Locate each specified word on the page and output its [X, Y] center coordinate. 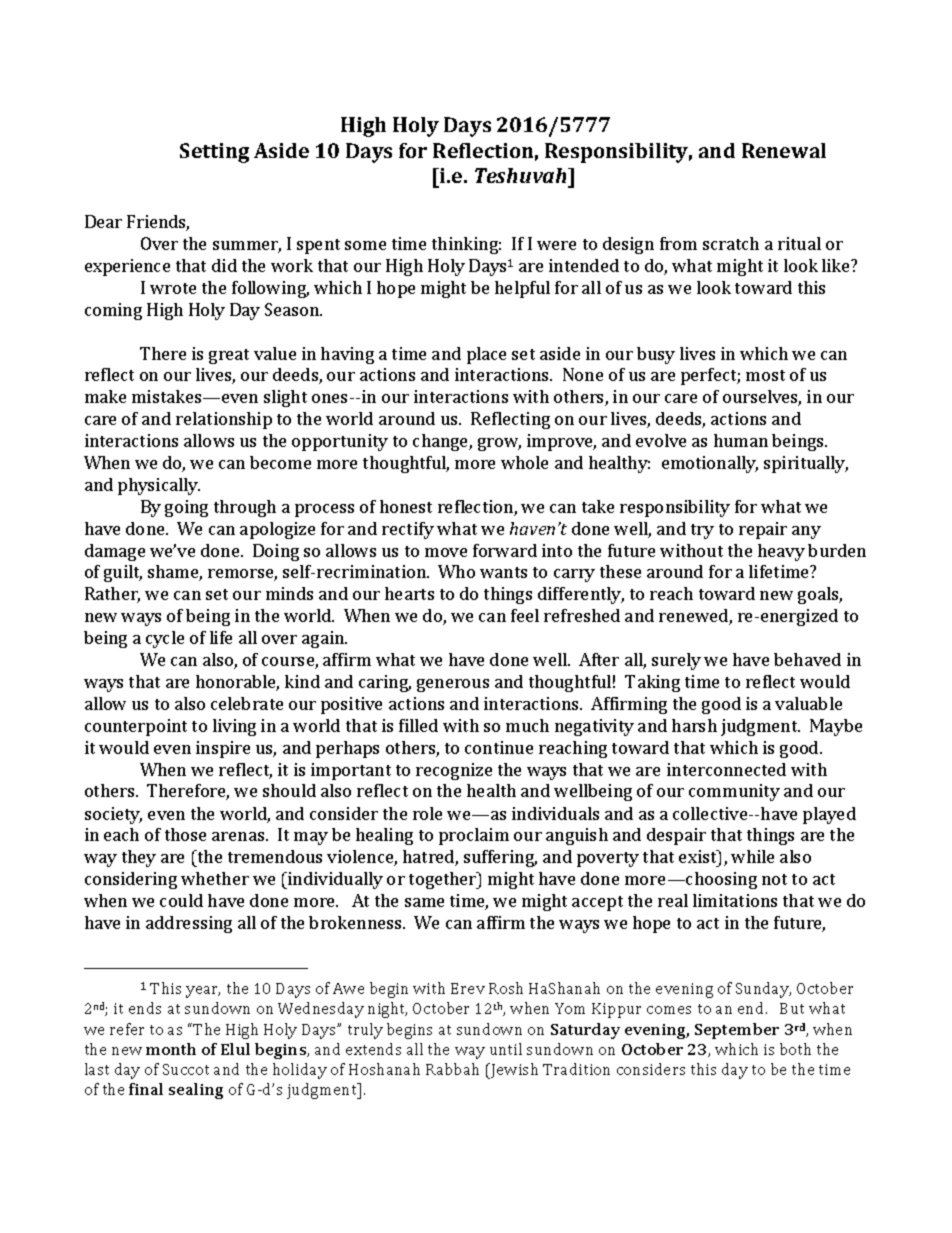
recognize [454, 771]
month [171, 1049]
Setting [214, 153]
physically [159, 486]
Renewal [784, 150]
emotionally [710, 464]
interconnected [726, 769]
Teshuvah [522, 175]
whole [524, 462]
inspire [223, 749]
